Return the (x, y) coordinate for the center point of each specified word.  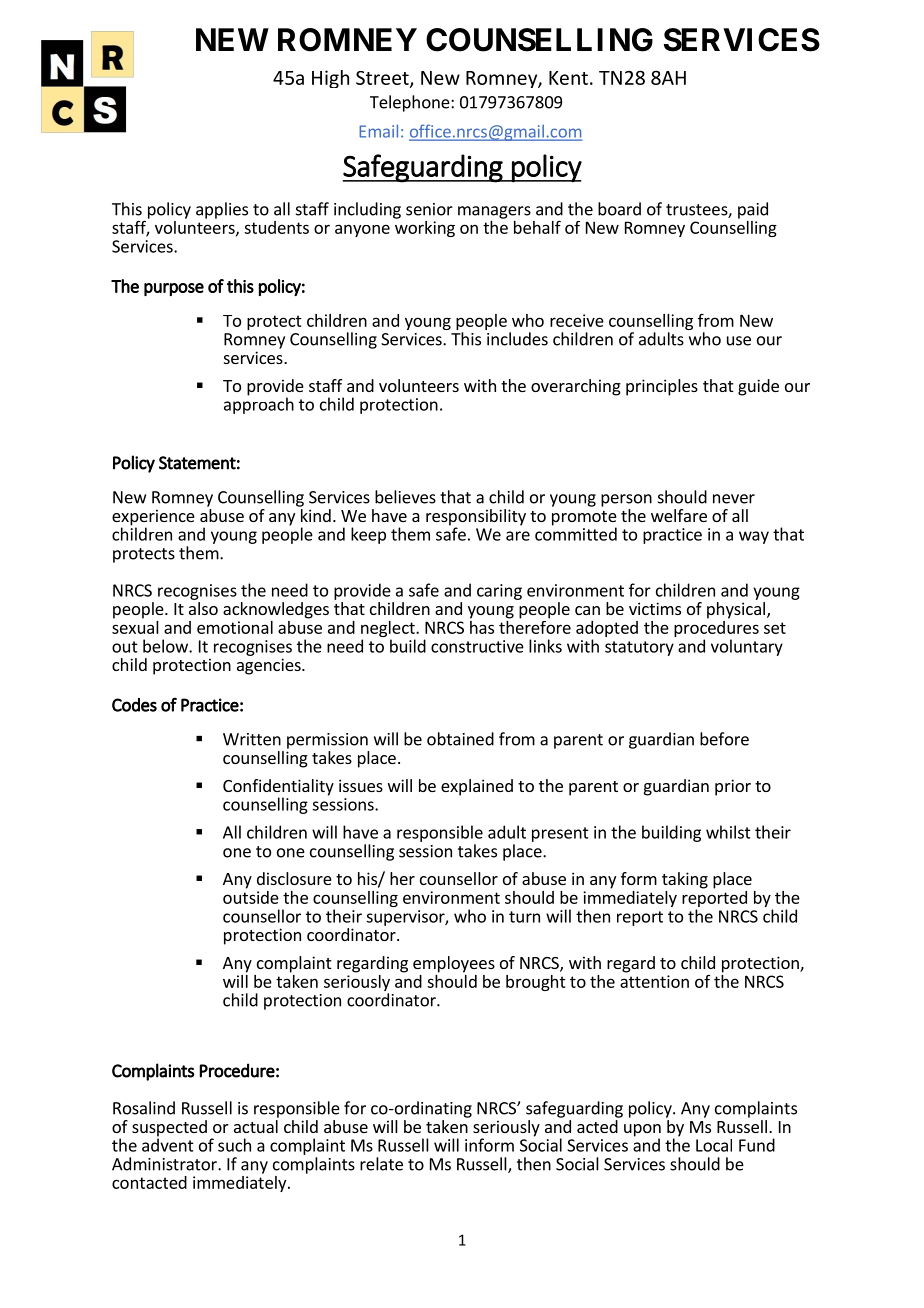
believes (405, 497)
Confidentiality (278, 788)
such (234, 1145)
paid (753, 210)
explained (477, 787)
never (734, 499)
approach (259, 404)
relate (381, 1164)
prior (733, 787)
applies (222, 210)
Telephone (411, 103)
